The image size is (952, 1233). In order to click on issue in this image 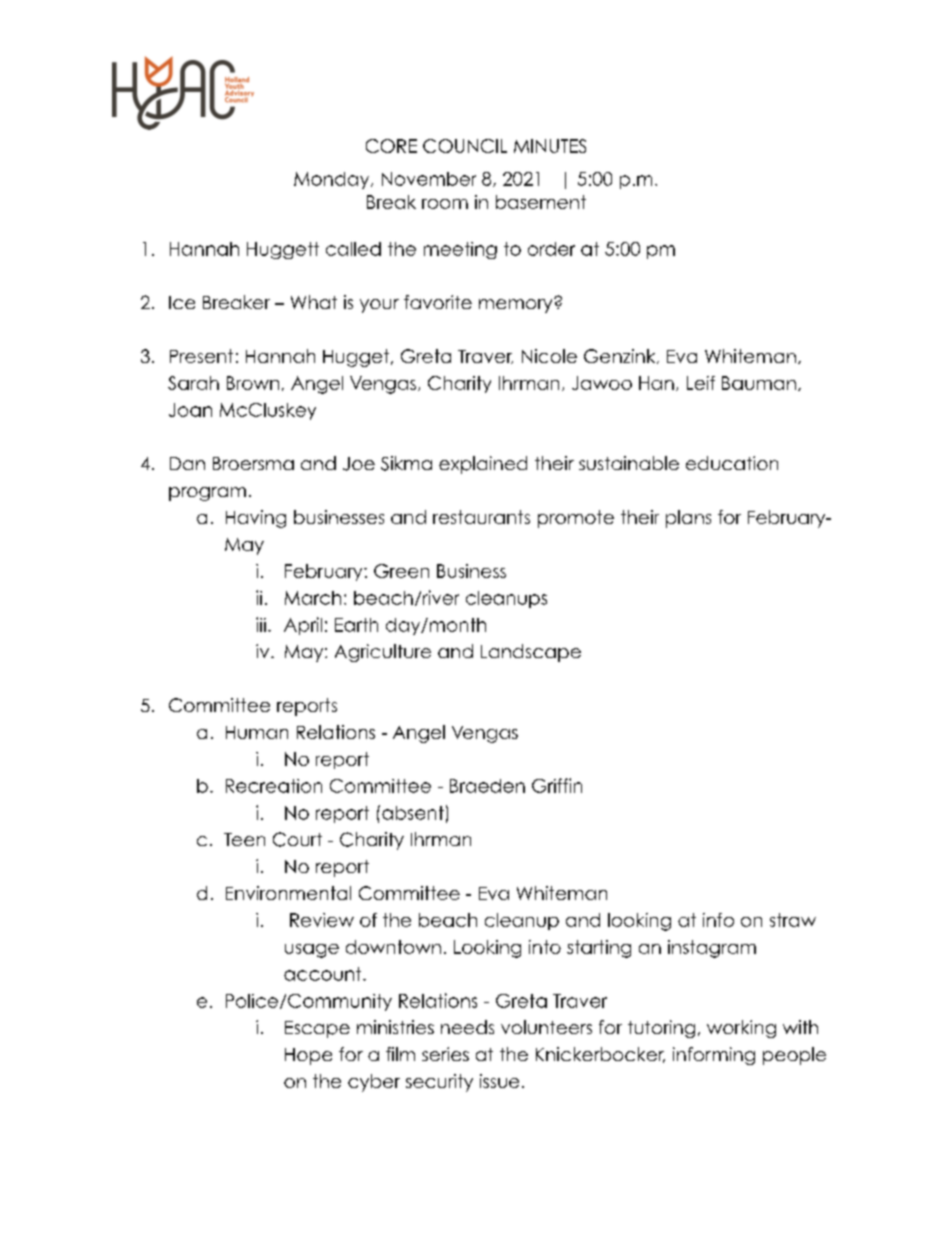, I will do `click(499, 1081)`.
